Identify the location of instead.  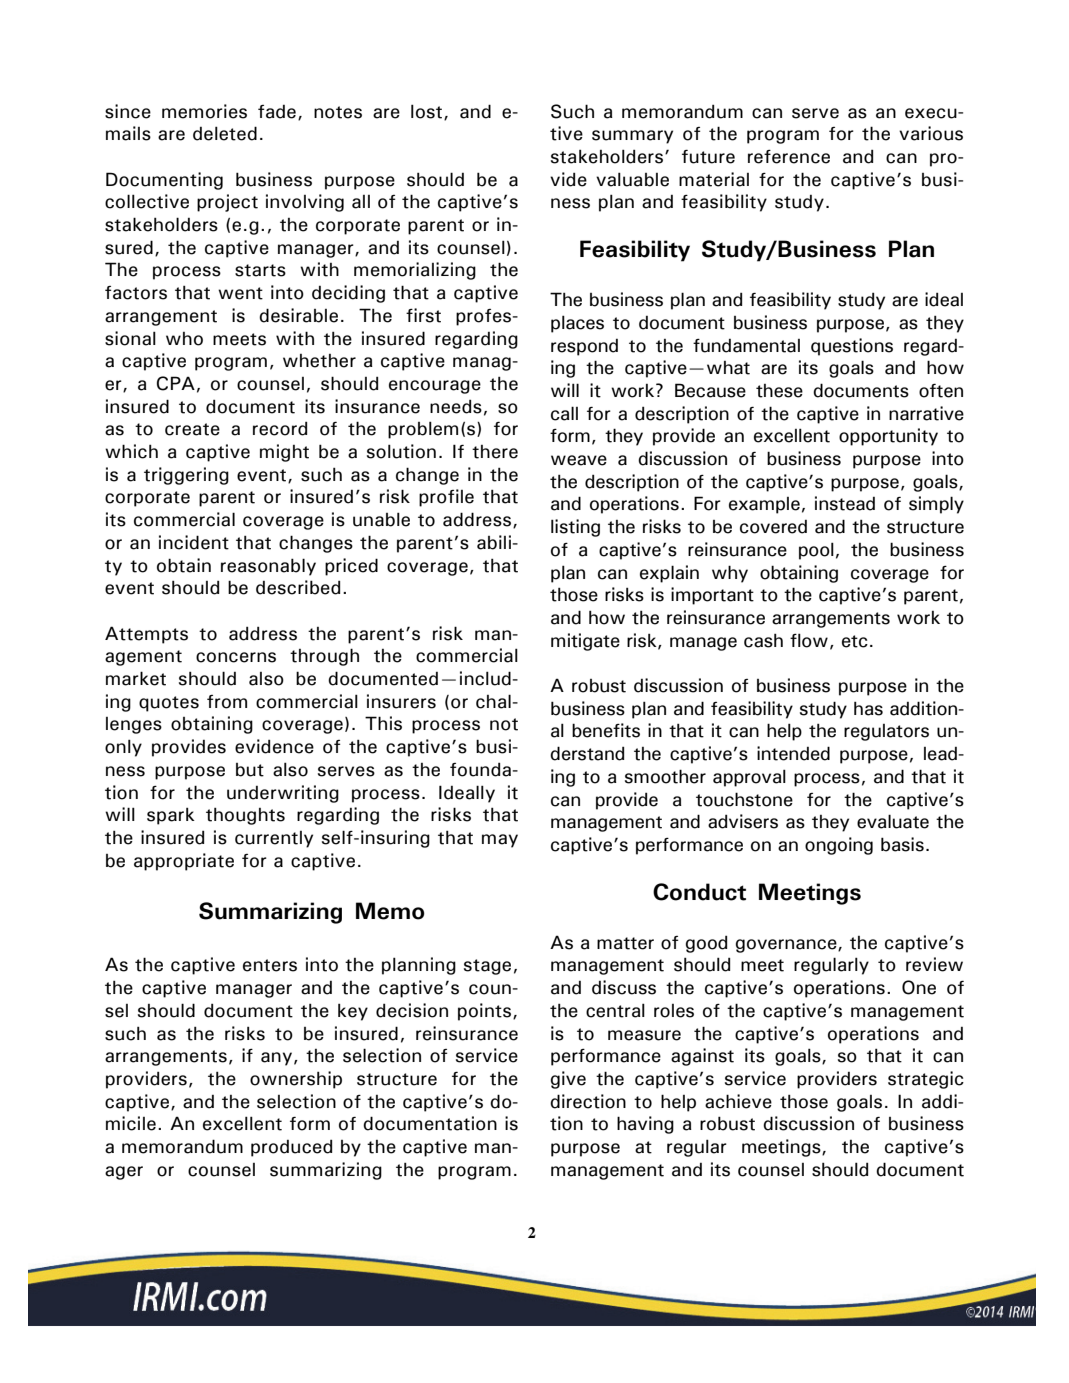
(845, 503).
